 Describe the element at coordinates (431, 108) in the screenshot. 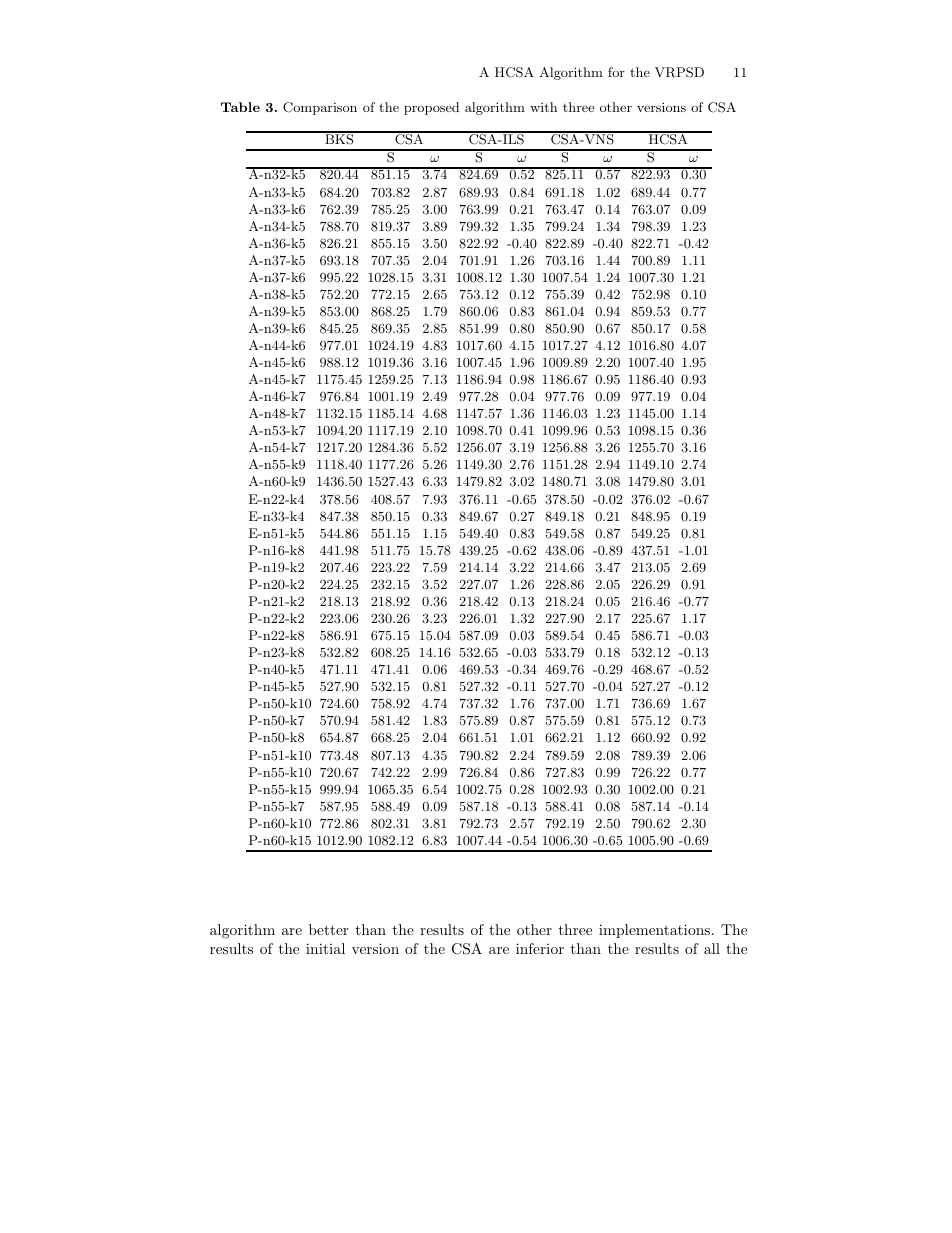

I see `proposed` at that location.
